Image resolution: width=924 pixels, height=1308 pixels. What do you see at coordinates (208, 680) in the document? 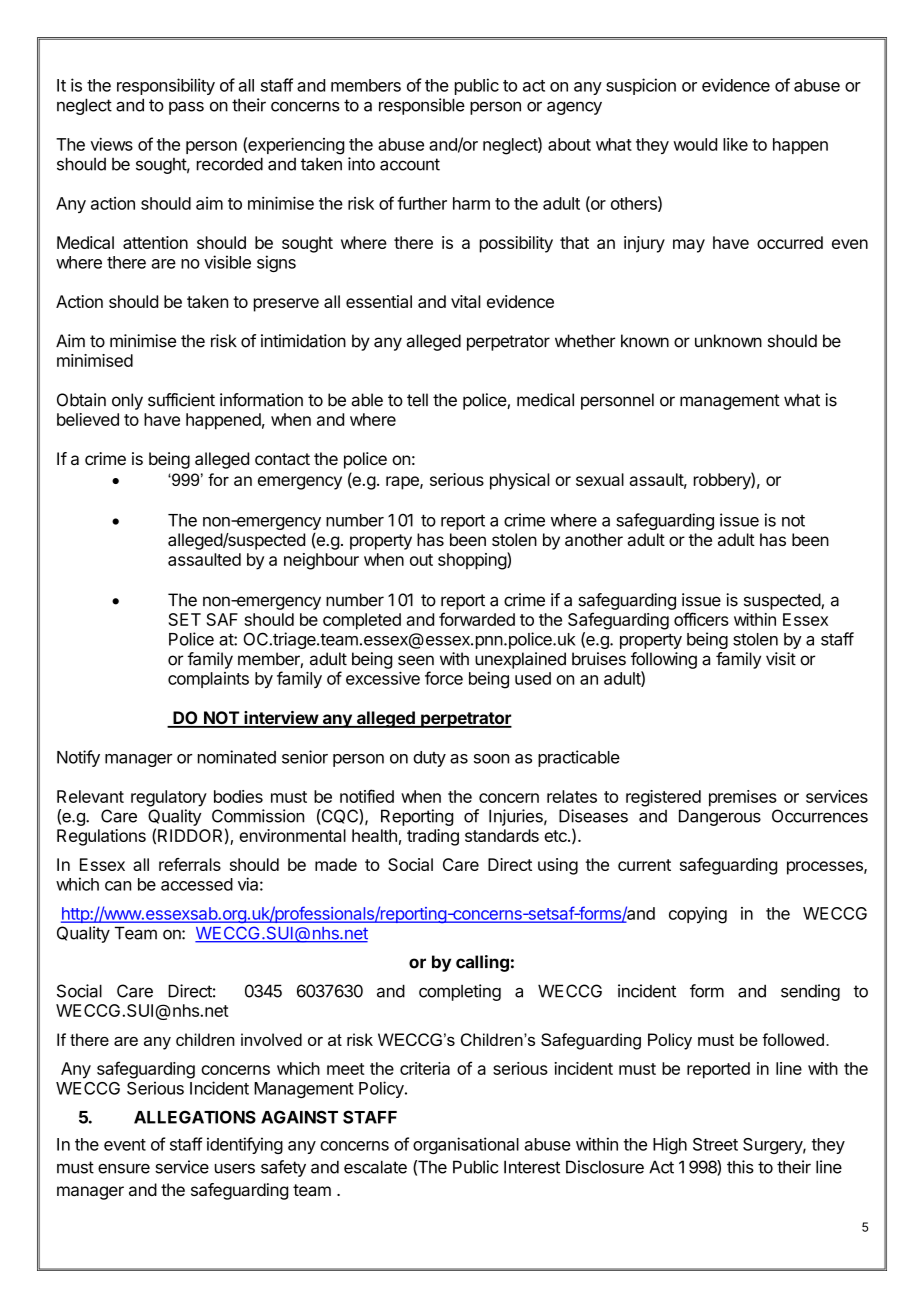
I see `complaints` at bounding box center [208, 680].
